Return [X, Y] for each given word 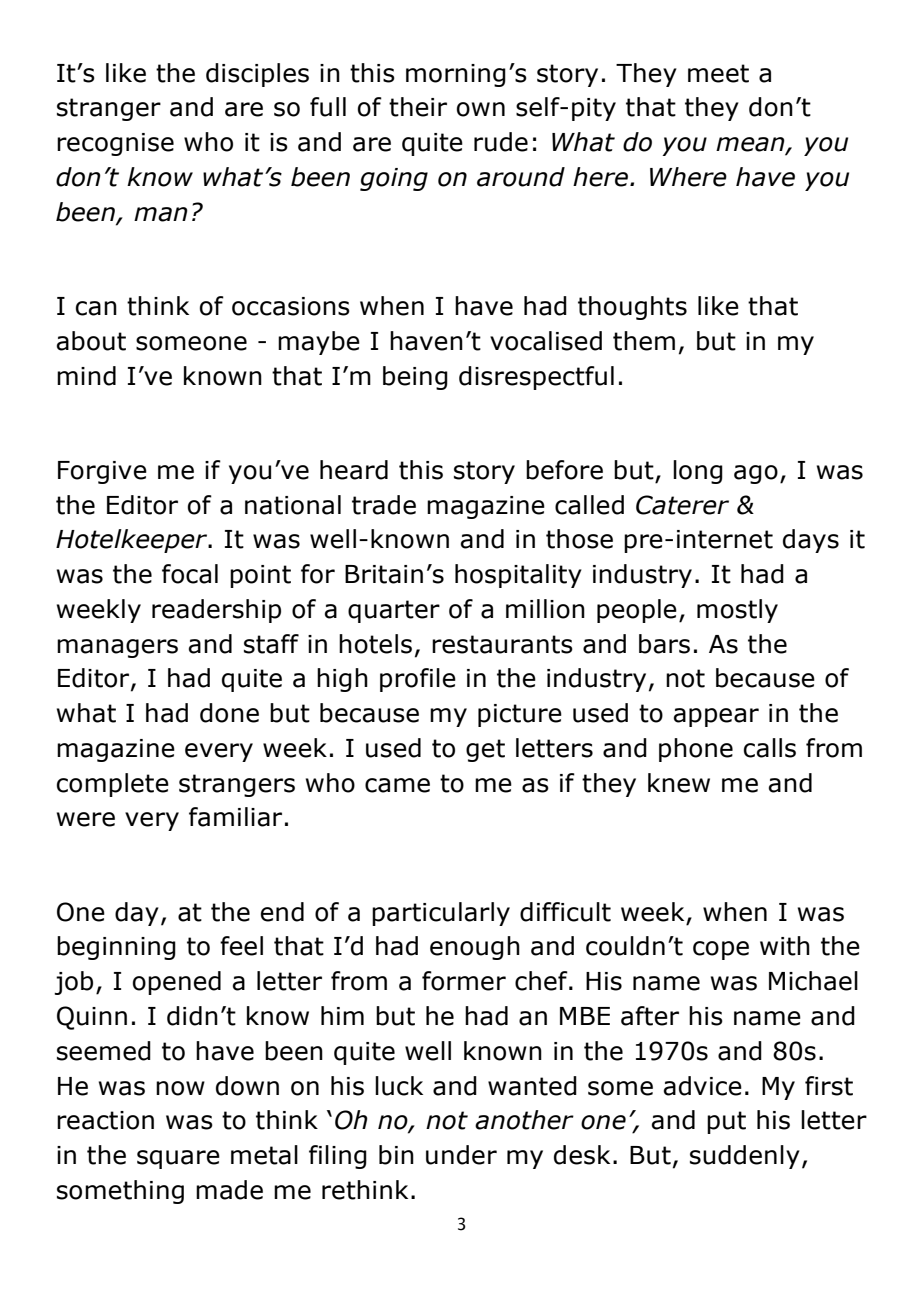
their [418, 107]
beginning [116, 948]
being [415, 378]
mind [86, 376]
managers [117, 648]
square [178, 1159]
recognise [115, 144]
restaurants [502, 644]
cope [721, 950]
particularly [441, 914]
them [644, 341]
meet [718, 73]
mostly [737, 611]
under [461, 1155]
